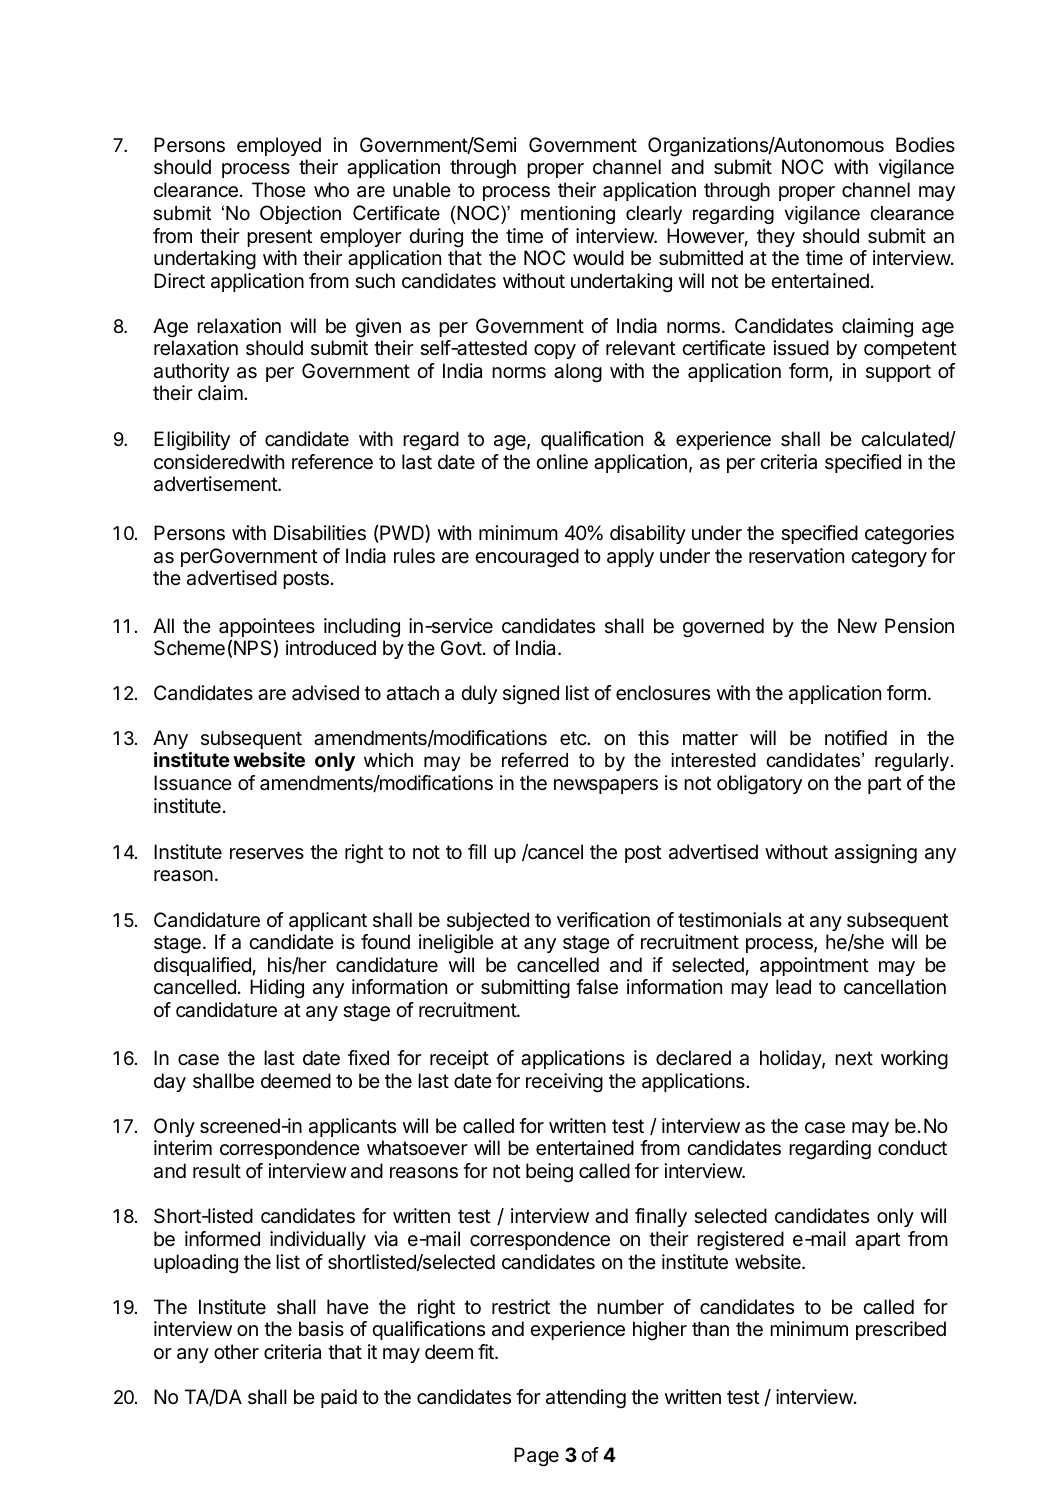 Image resolution: width=1064 pixels, height=1504 pixels. What do you see at coordinates (562, 462) in the screenshot?
I see `online` at bounding box center [562, 462].
